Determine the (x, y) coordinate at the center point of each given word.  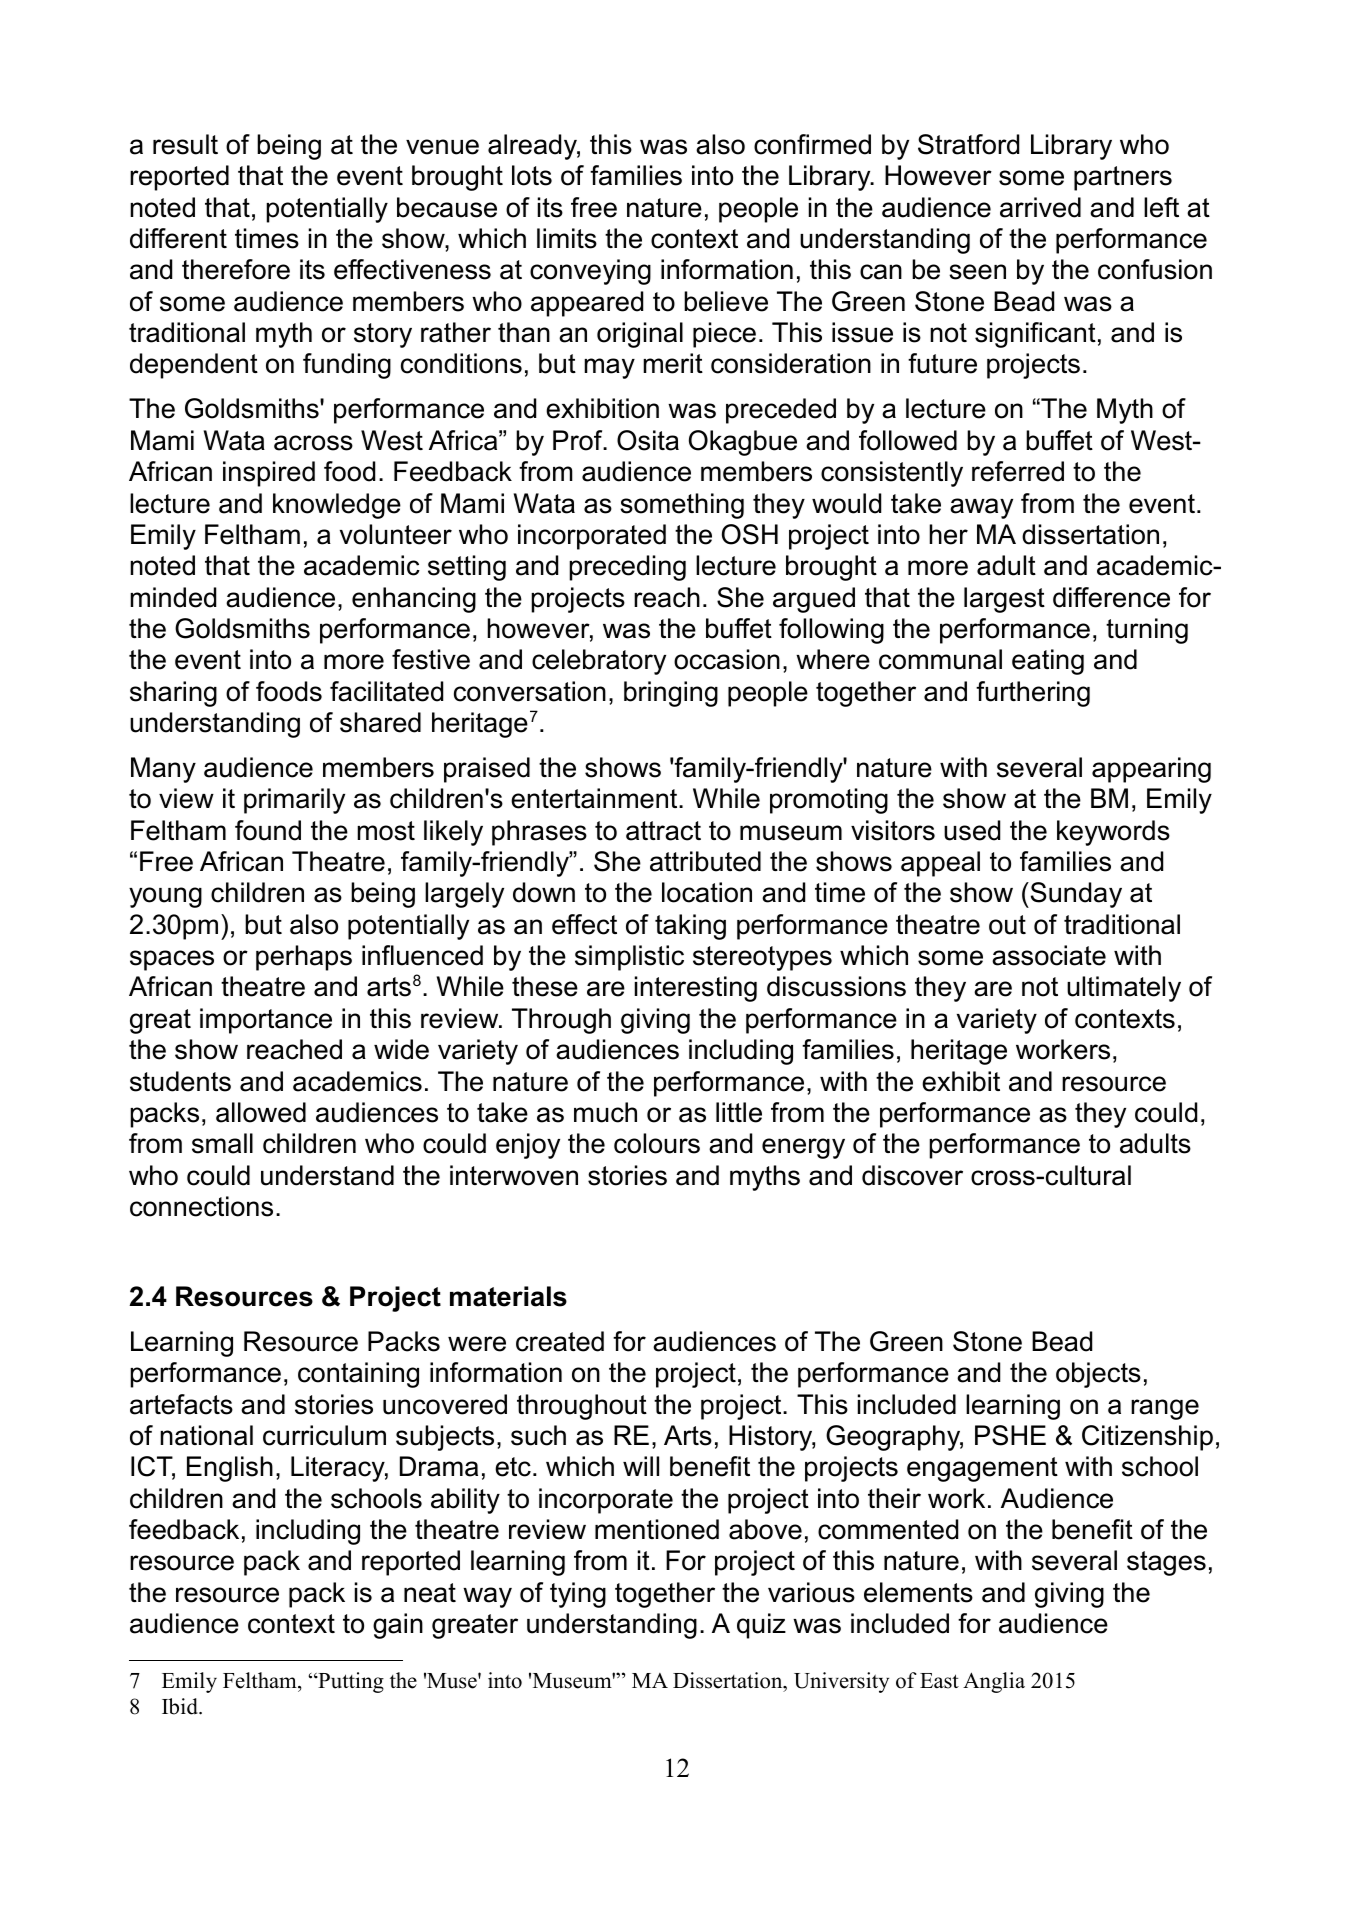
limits (567, 238)
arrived (1040, 207)
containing (358, 1375)
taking (690, 927)
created (560, 1341)
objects (1098, 1375)
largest (1004, 600)
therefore (236, 269)
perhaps (304, 958)
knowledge (337, 506)
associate (1049, 955)
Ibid (181, 1706)
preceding (627, 568)
